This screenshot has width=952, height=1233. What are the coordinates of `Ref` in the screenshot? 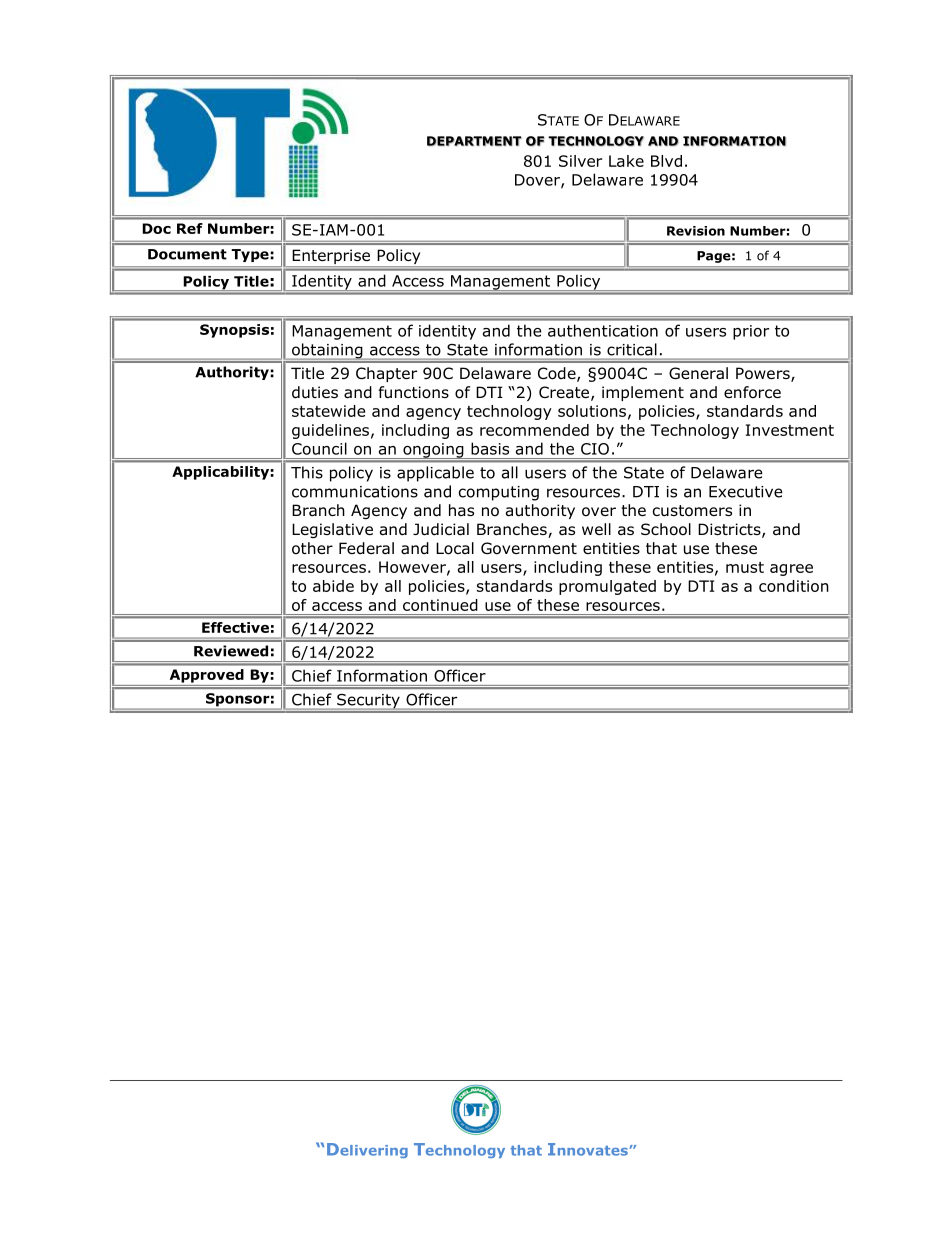 It's located at (190, 228).
